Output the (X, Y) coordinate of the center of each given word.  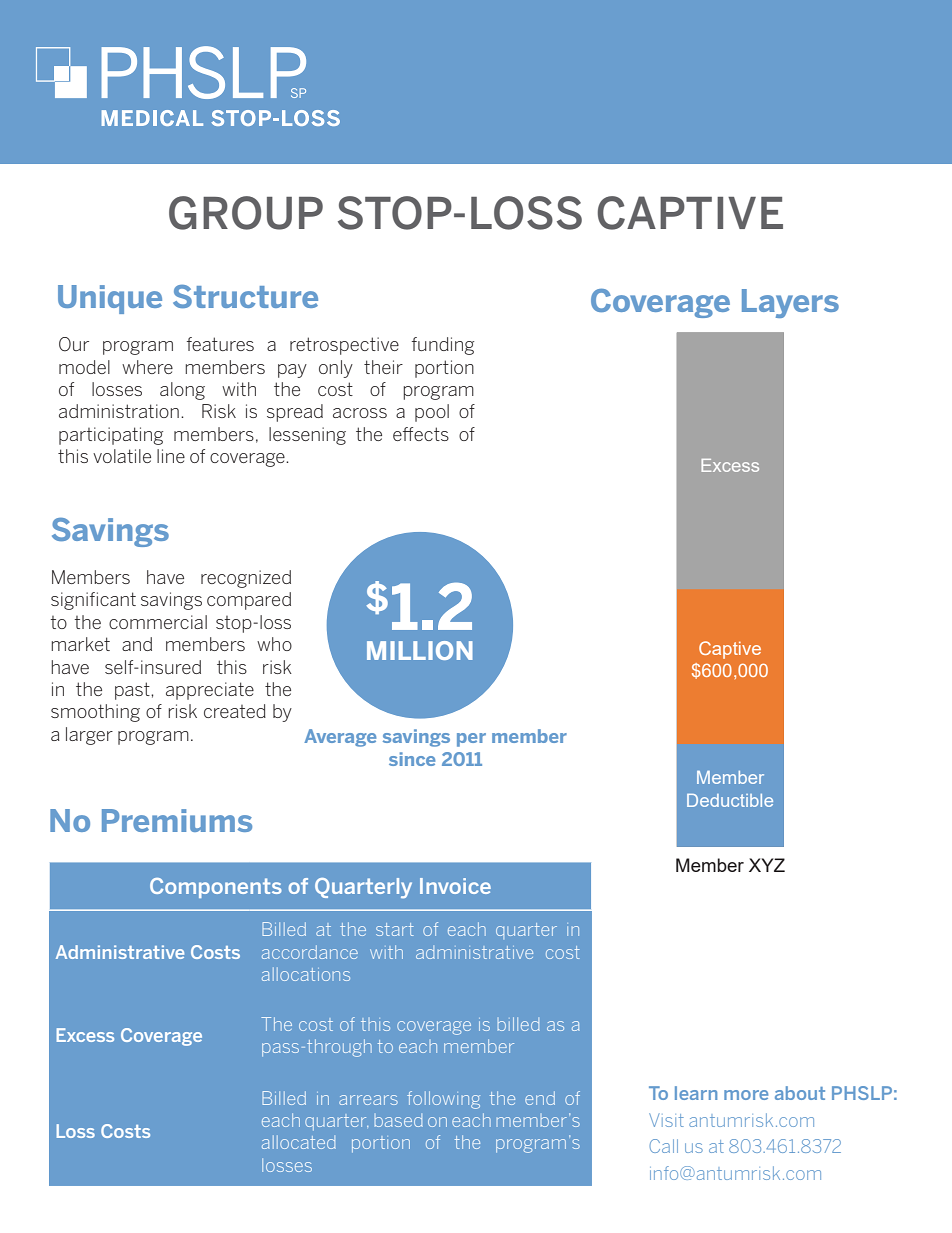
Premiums (177, 820)
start (395, 929)
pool (432, 413)
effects (421, 434)
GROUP (246, 213)
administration (119, 411)
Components (216, 888)
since (412, 759)
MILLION (420, 650)
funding (443, 346)
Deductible (730, 800)
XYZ (767, 865)
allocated (299, 1142)
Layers (790, 303)
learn (696, 1093)
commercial (158, 622)
